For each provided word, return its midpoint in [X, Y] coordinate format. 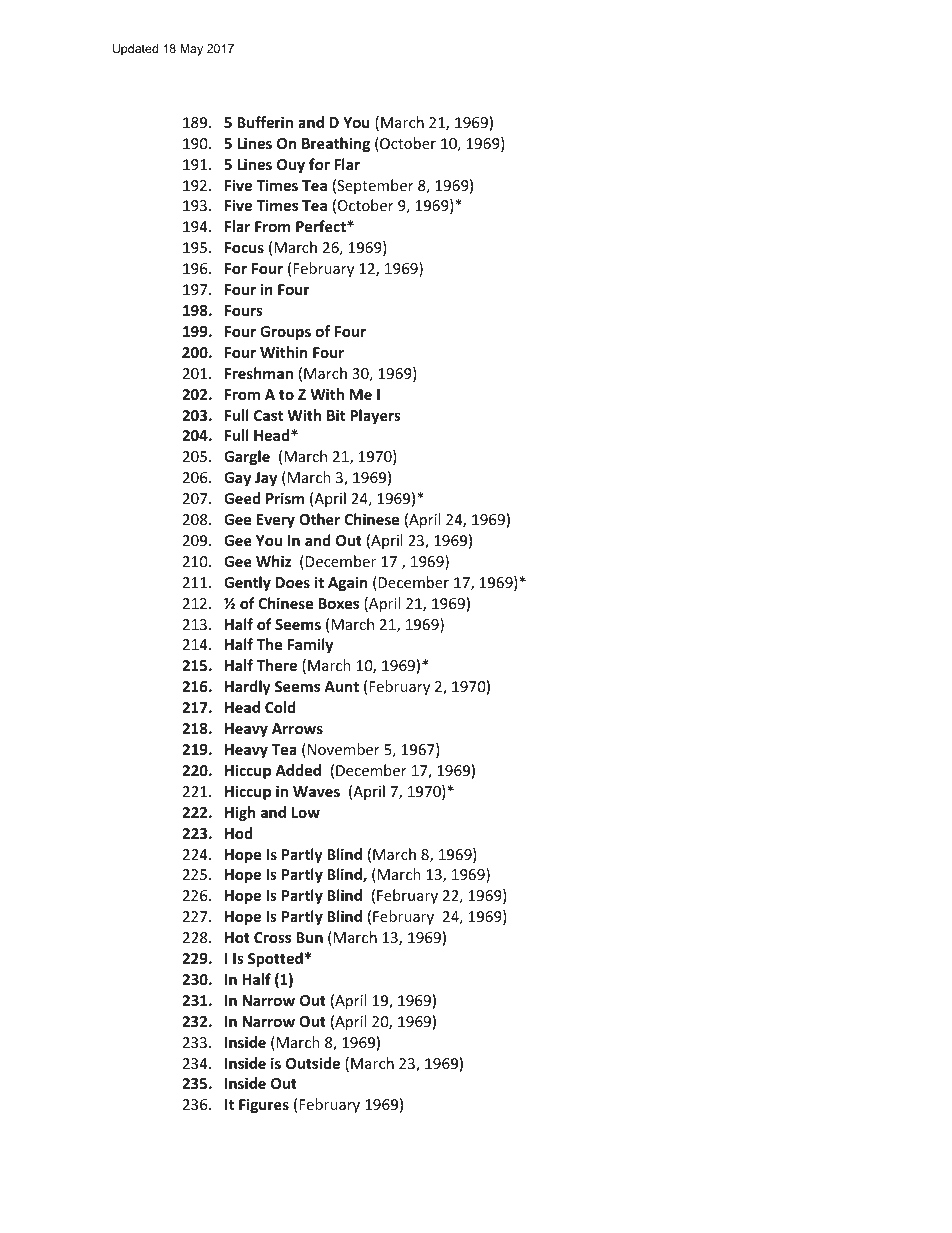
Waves [316, 791]
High [240, 813]
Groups [285, 333]
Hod [238, 833]
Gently [247, 583]
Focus [244, 247]
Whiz [273, 561]
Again [347, 583]
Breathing [336, 144]
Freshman [259, 373]
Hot [237, 937]
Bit [336, 415]
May [191, 50]
